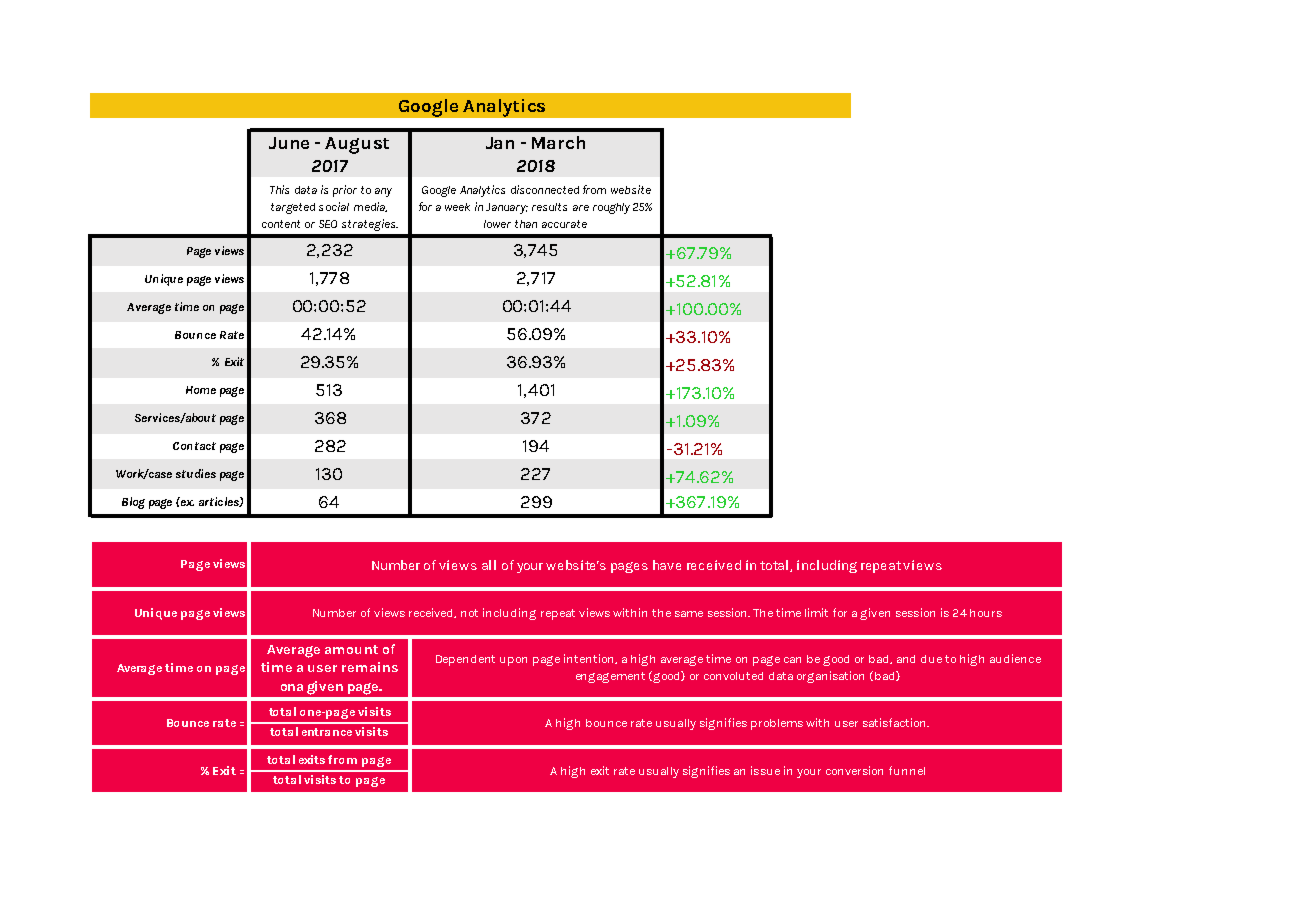  Describe the element at coordinates (611, 208) in the page. I see `roughly` at that location.
